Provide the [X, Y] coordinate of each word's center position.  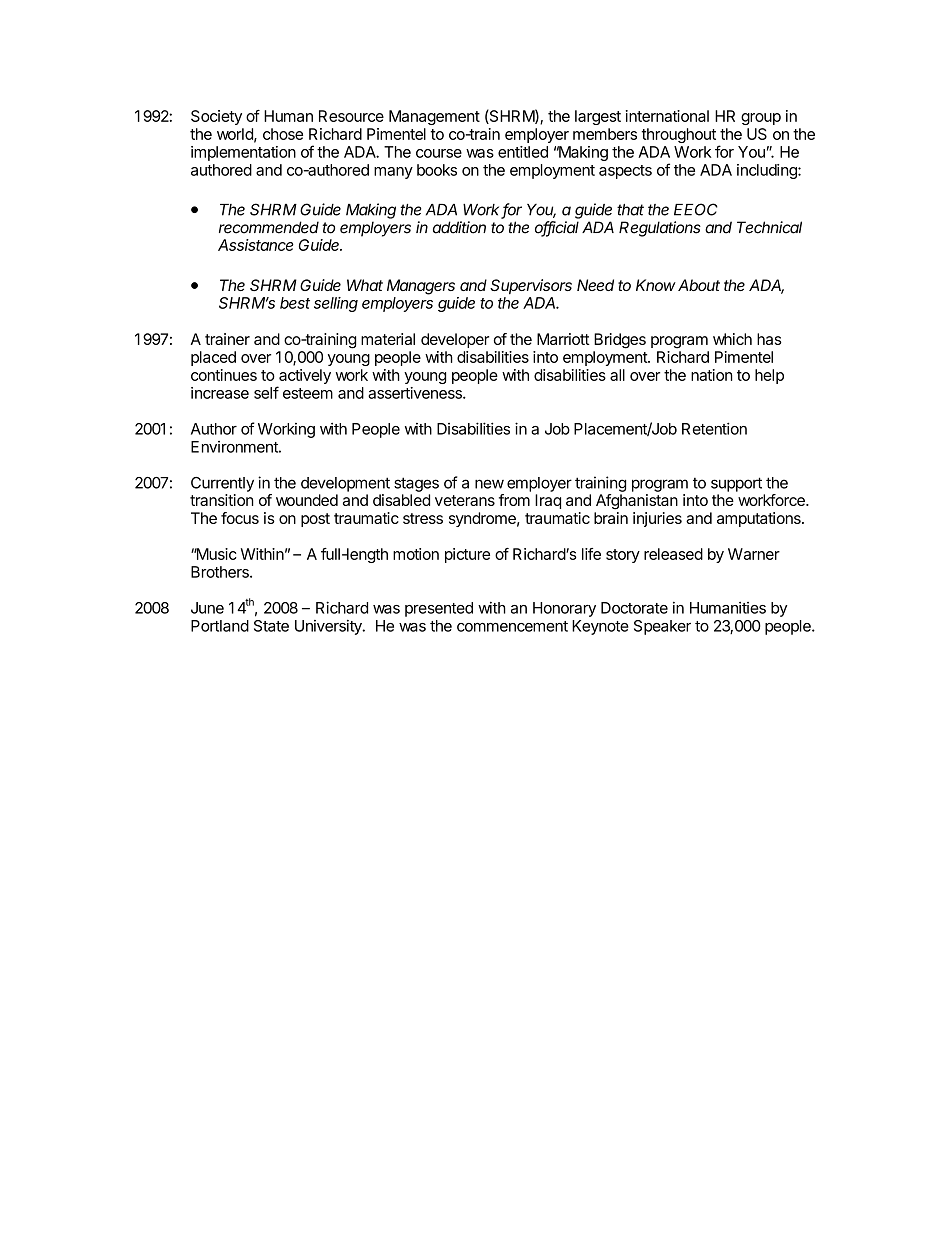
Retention [714, 428]
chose [283, 134]
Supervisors [531, 287]
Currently [222, 484]
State [271, 626]
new [489, 484]
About [699, 285]
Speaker [662, 627]
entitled [523, 152]
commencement [512, 626]
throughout [679, 135]
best [295, 303]
